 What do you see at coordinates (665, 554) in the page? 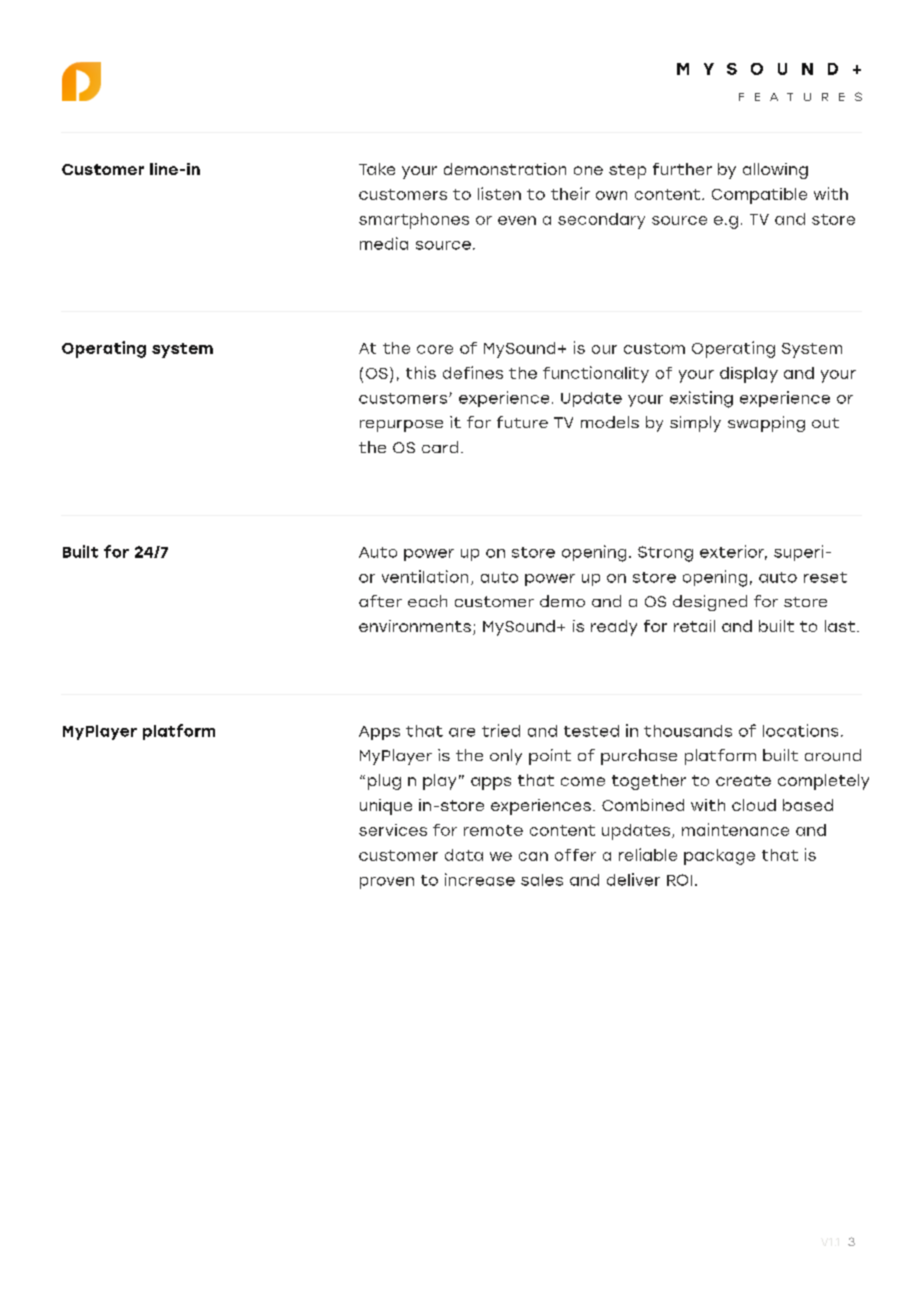
I see `Strong` at bounding box center [665, 554].
